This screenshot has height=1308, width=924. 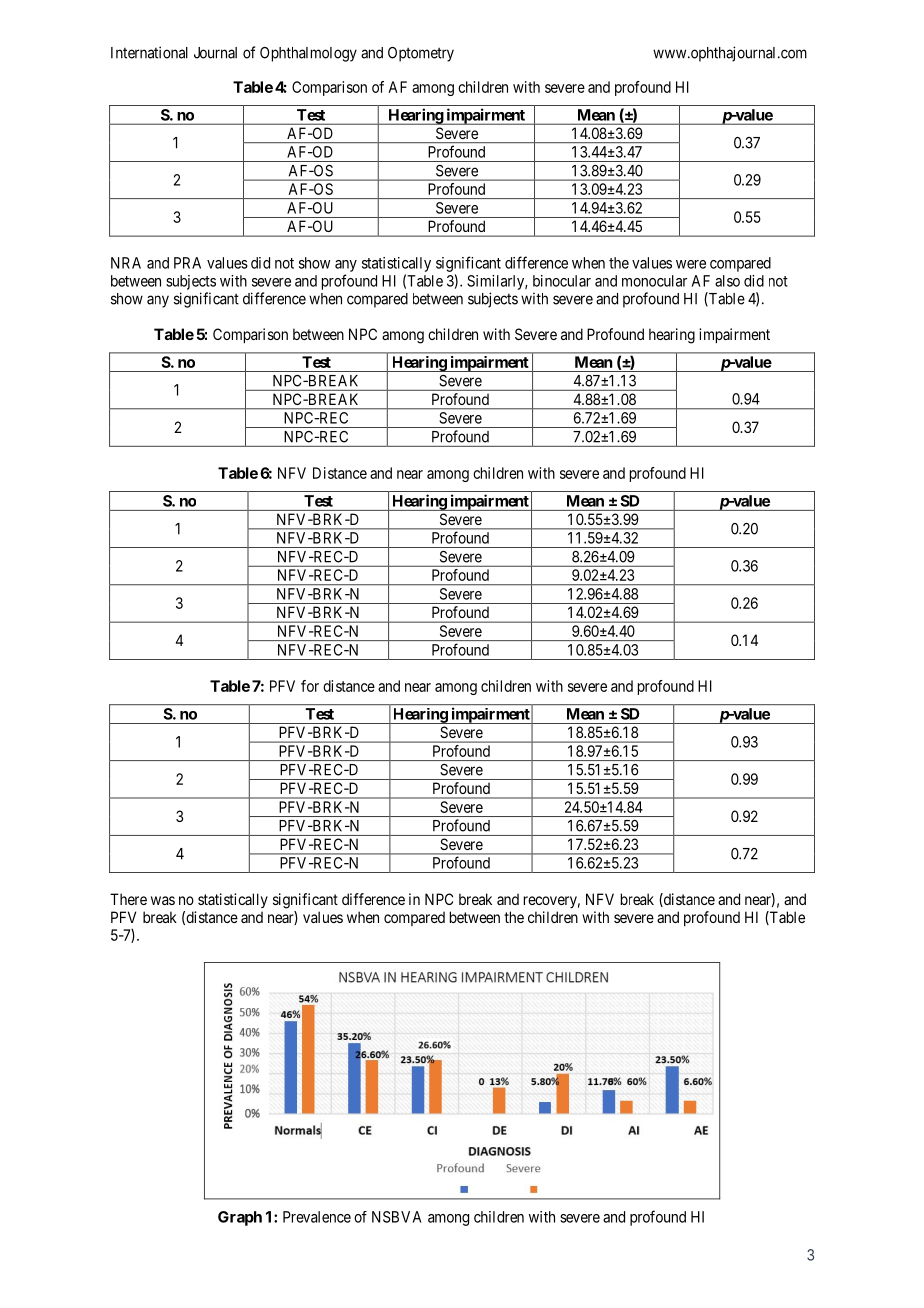 What do you see at coordinates (149, 52) in the screenshot?
I see `International` at bounding box center [149, 52].
